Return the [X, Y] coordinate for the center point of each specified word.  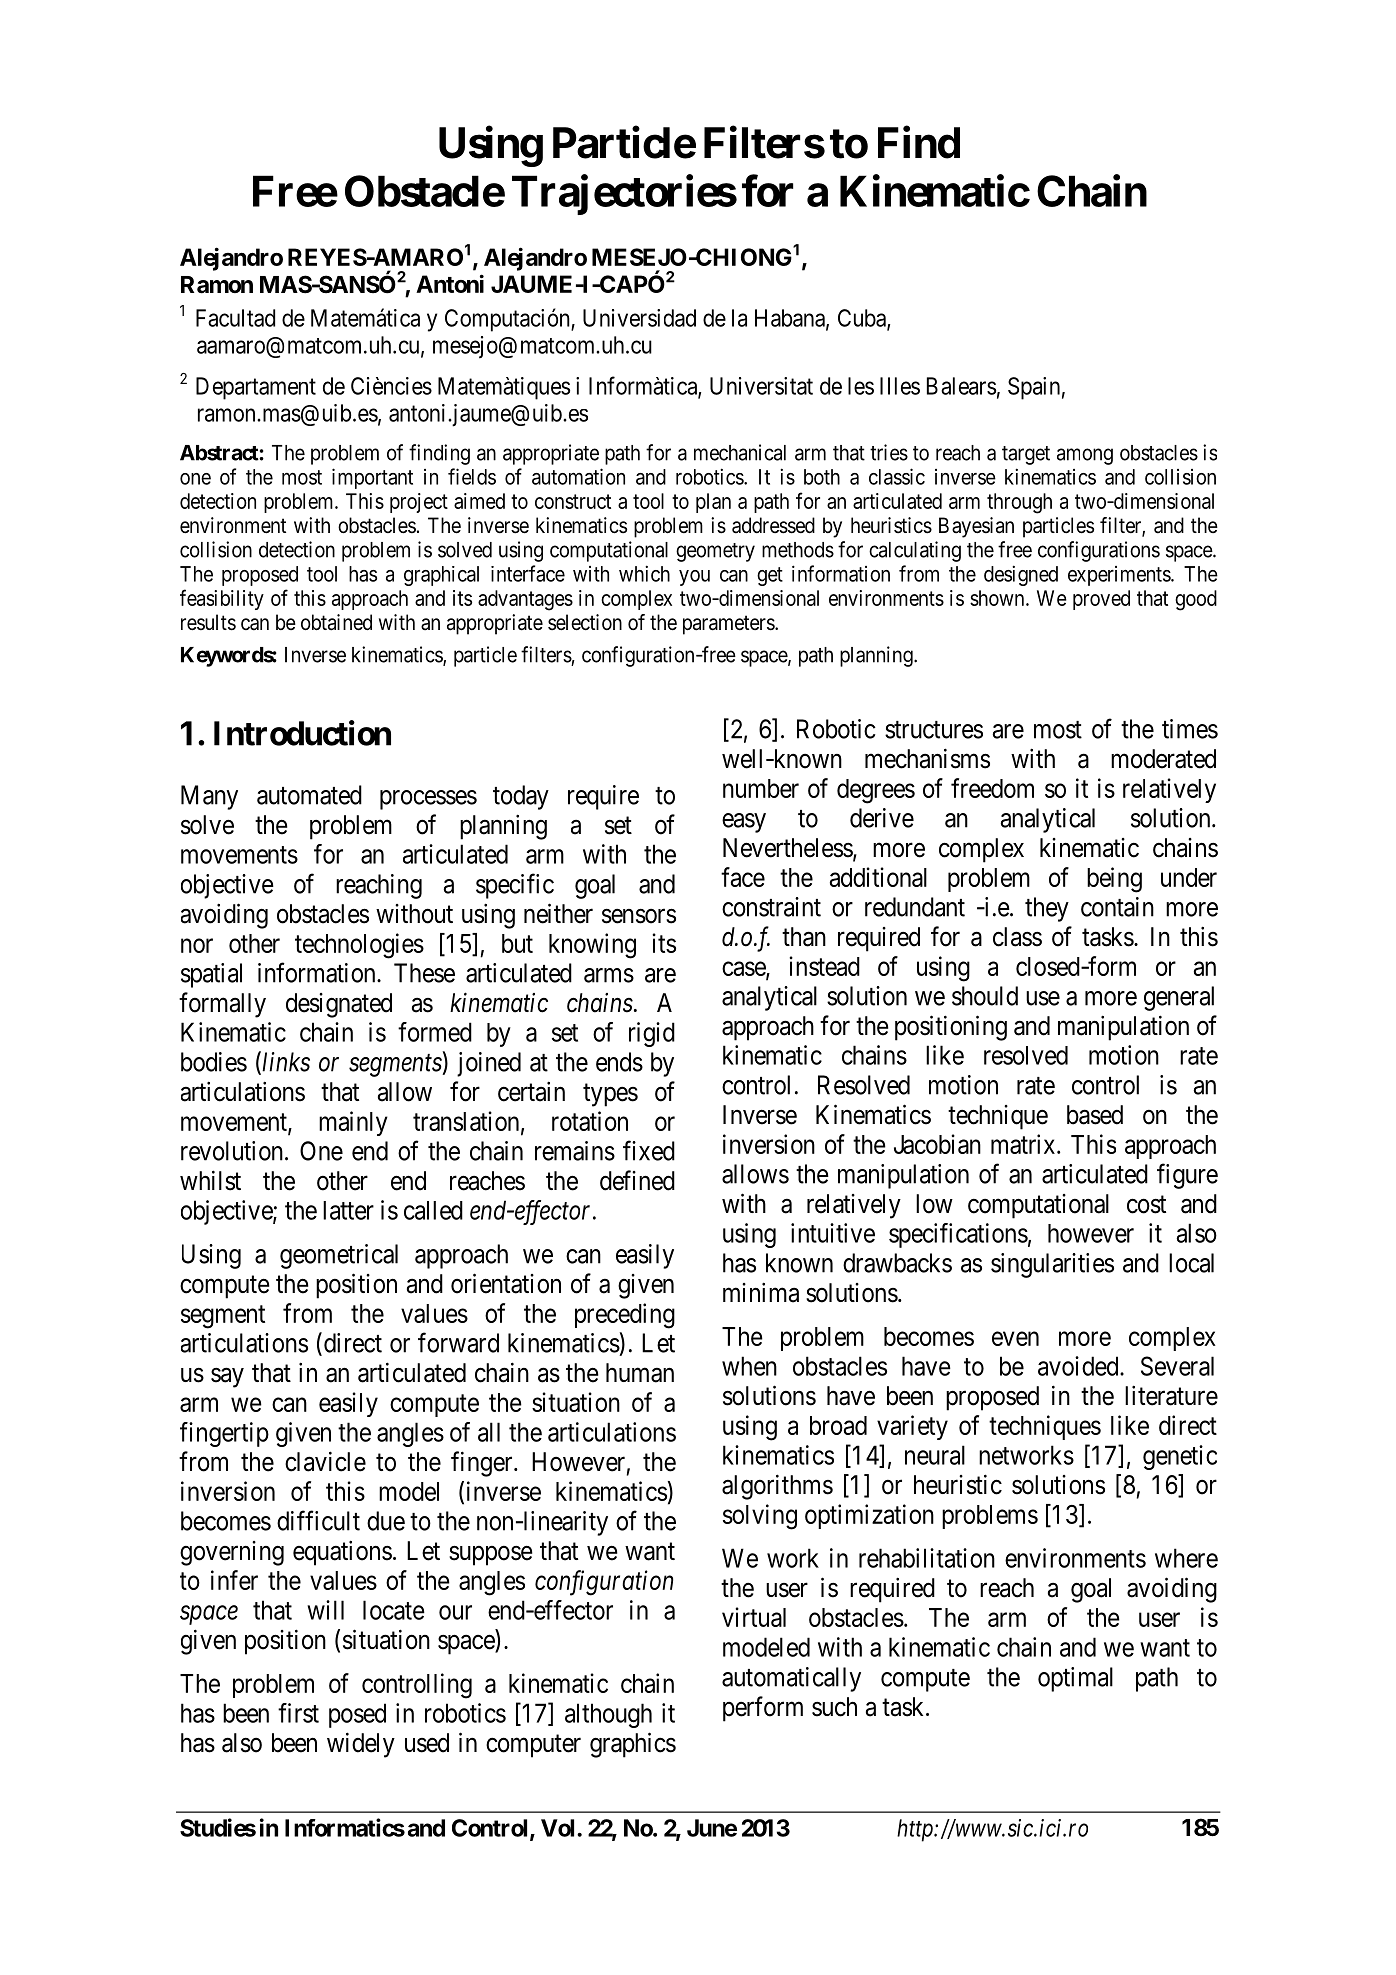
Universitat [761, 386]
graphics [633, 1745]
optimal [1075, 1679]
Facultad [235, 318]
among [1085, 456]
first [298, 1713]
